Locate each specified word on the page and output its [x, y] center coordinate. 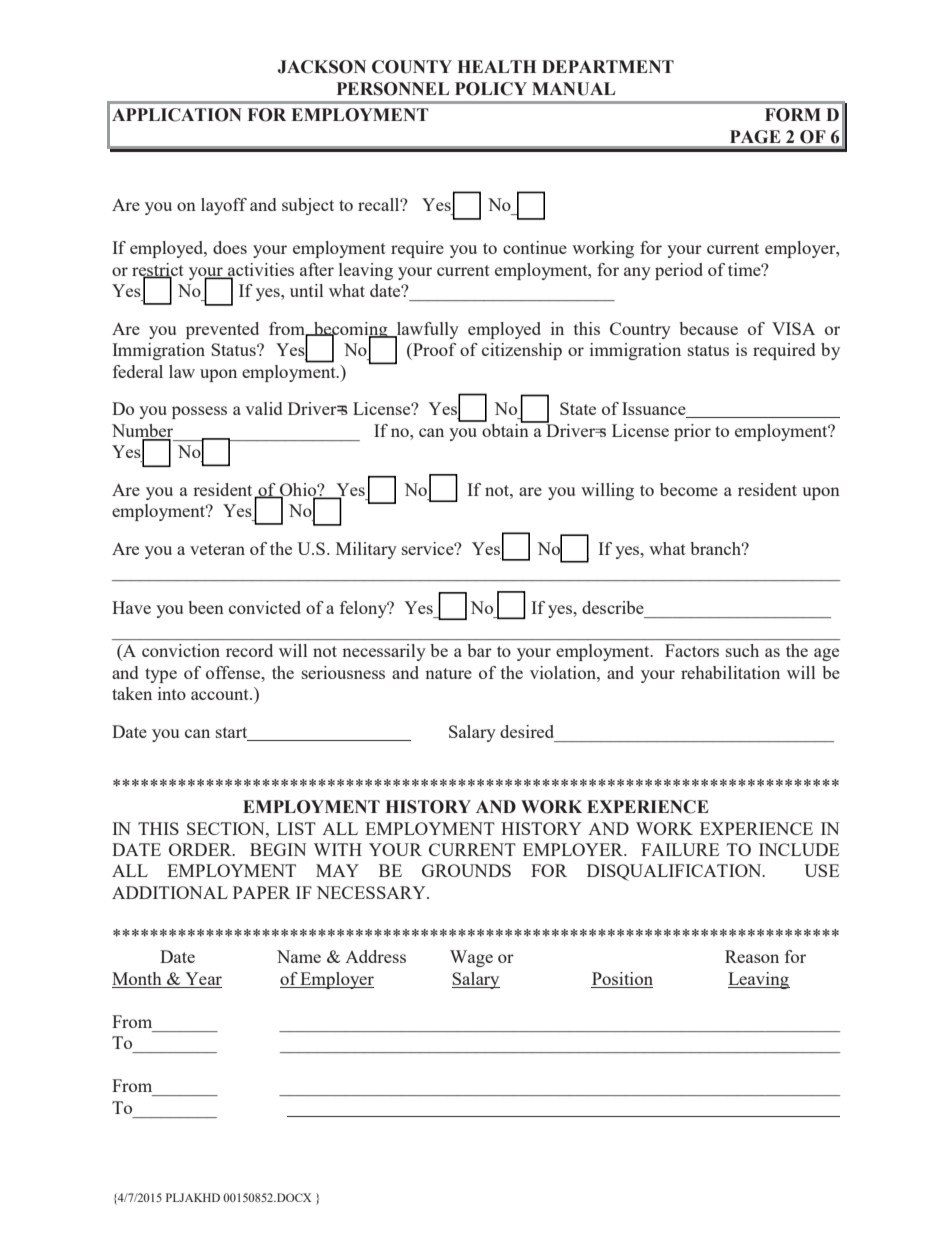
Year [202, 980]
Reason [752, 956]
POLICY [491, 89]
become [689, 489]
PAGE [755, 137]
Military [366, 550]
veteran [217, 549]
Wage [471, 958]
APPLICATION [177, 115]
